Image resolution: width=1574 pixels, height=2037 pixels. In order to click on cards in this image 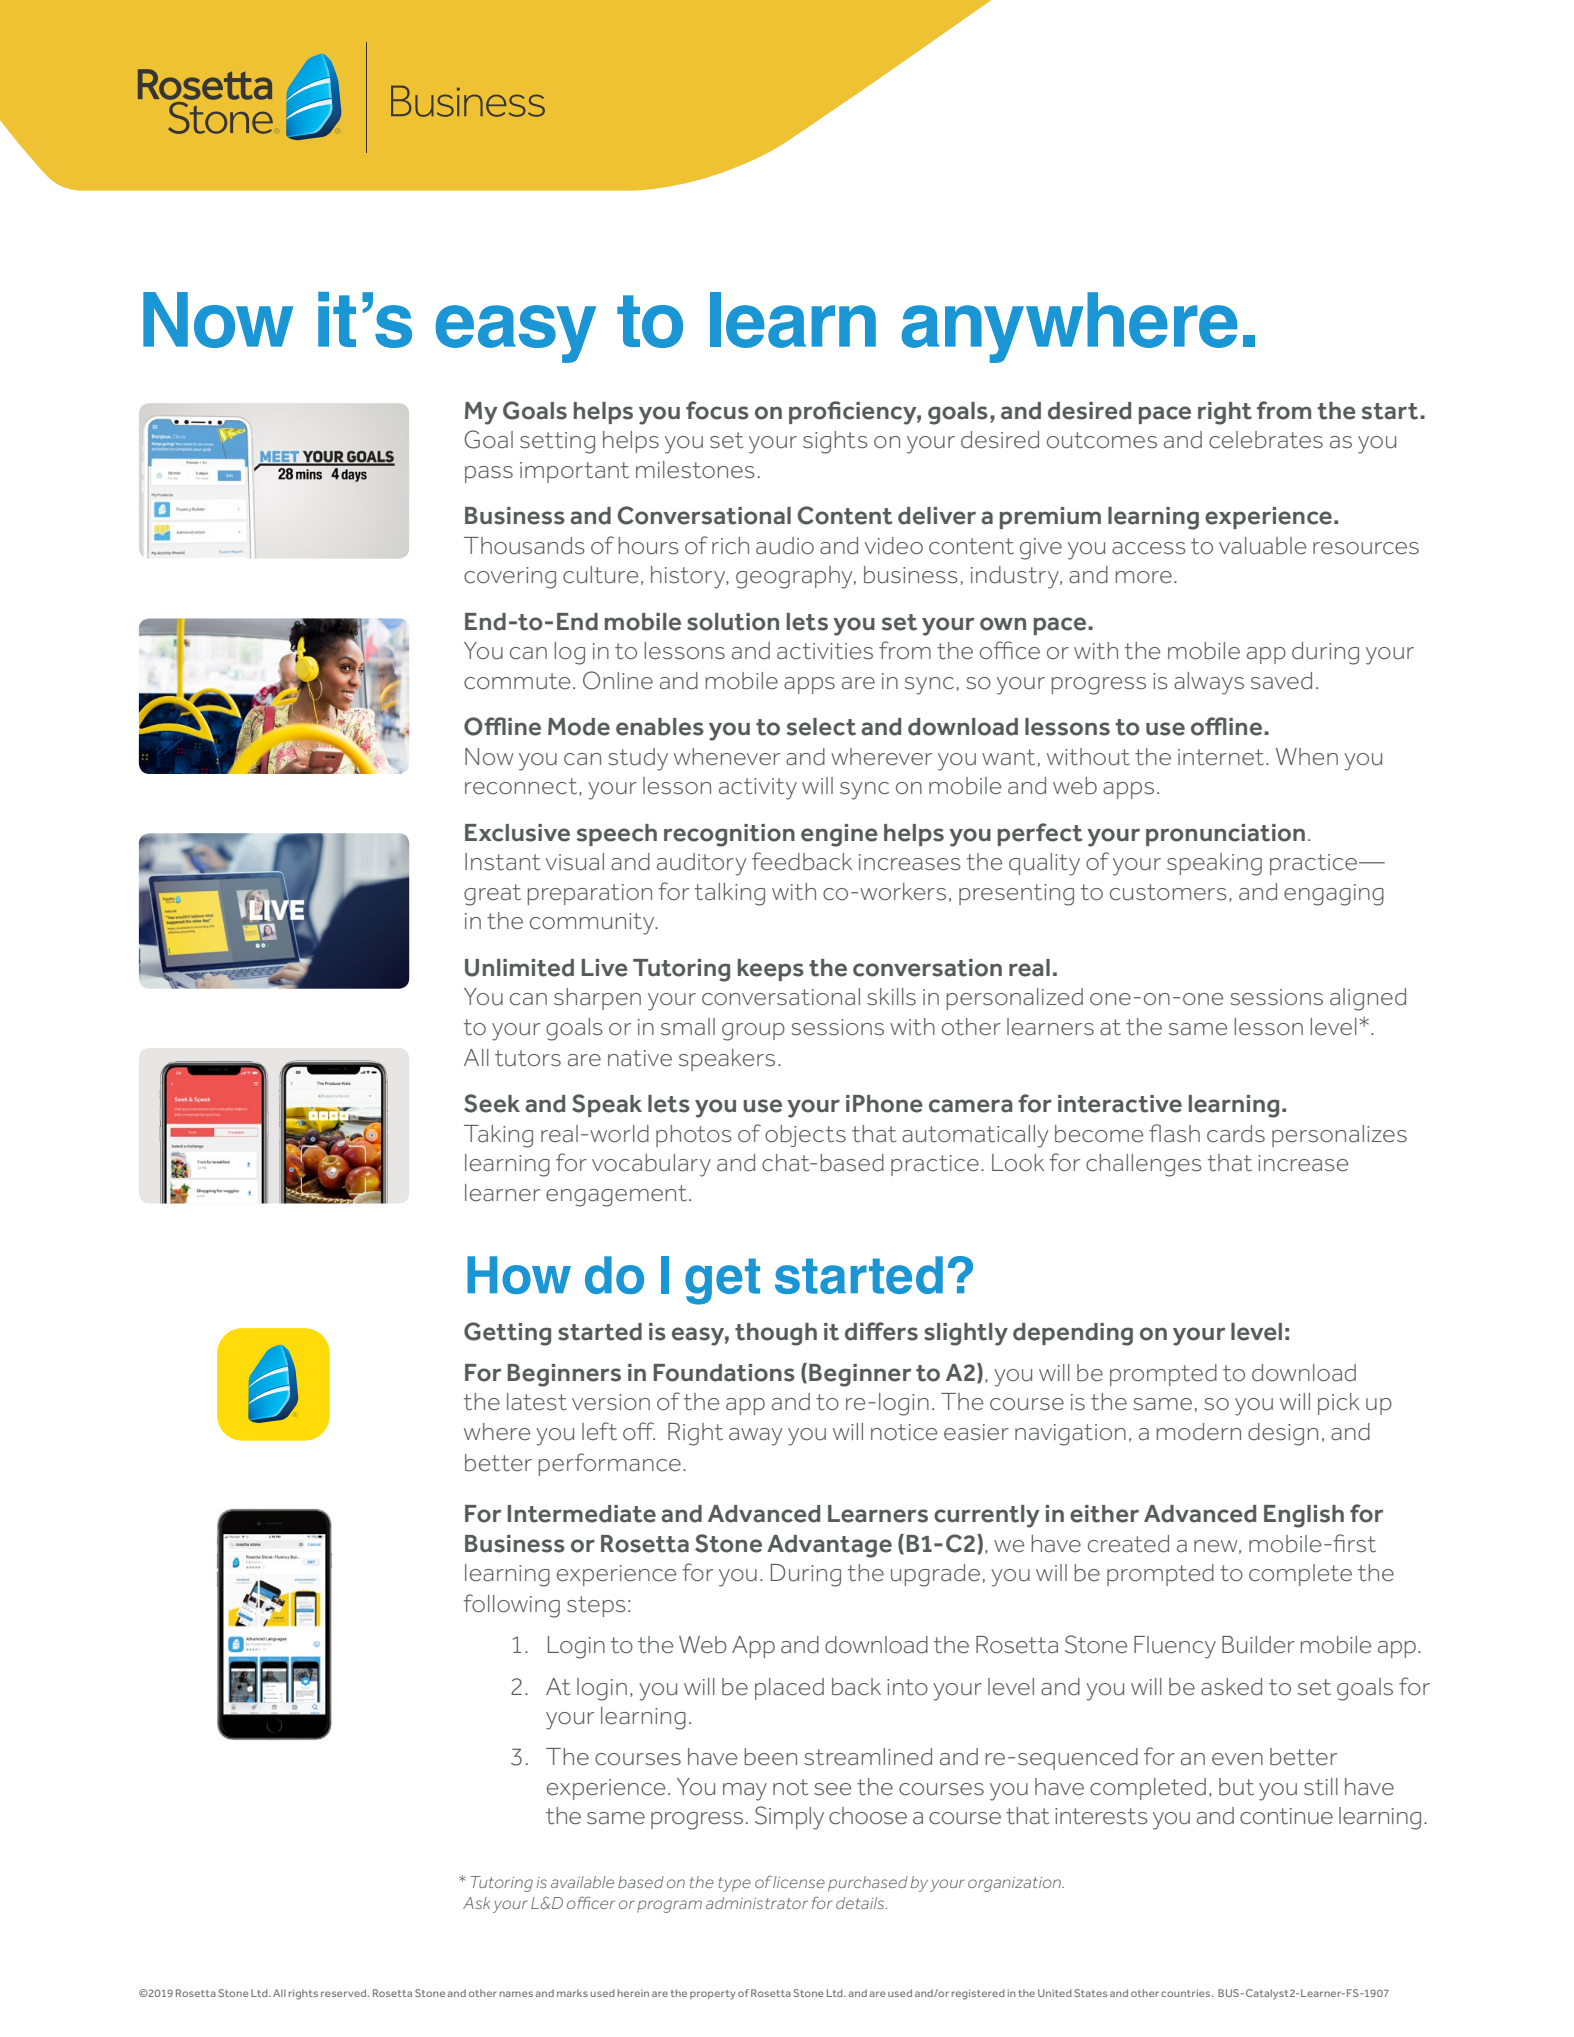, I will do `click(1236, 1134)`.
